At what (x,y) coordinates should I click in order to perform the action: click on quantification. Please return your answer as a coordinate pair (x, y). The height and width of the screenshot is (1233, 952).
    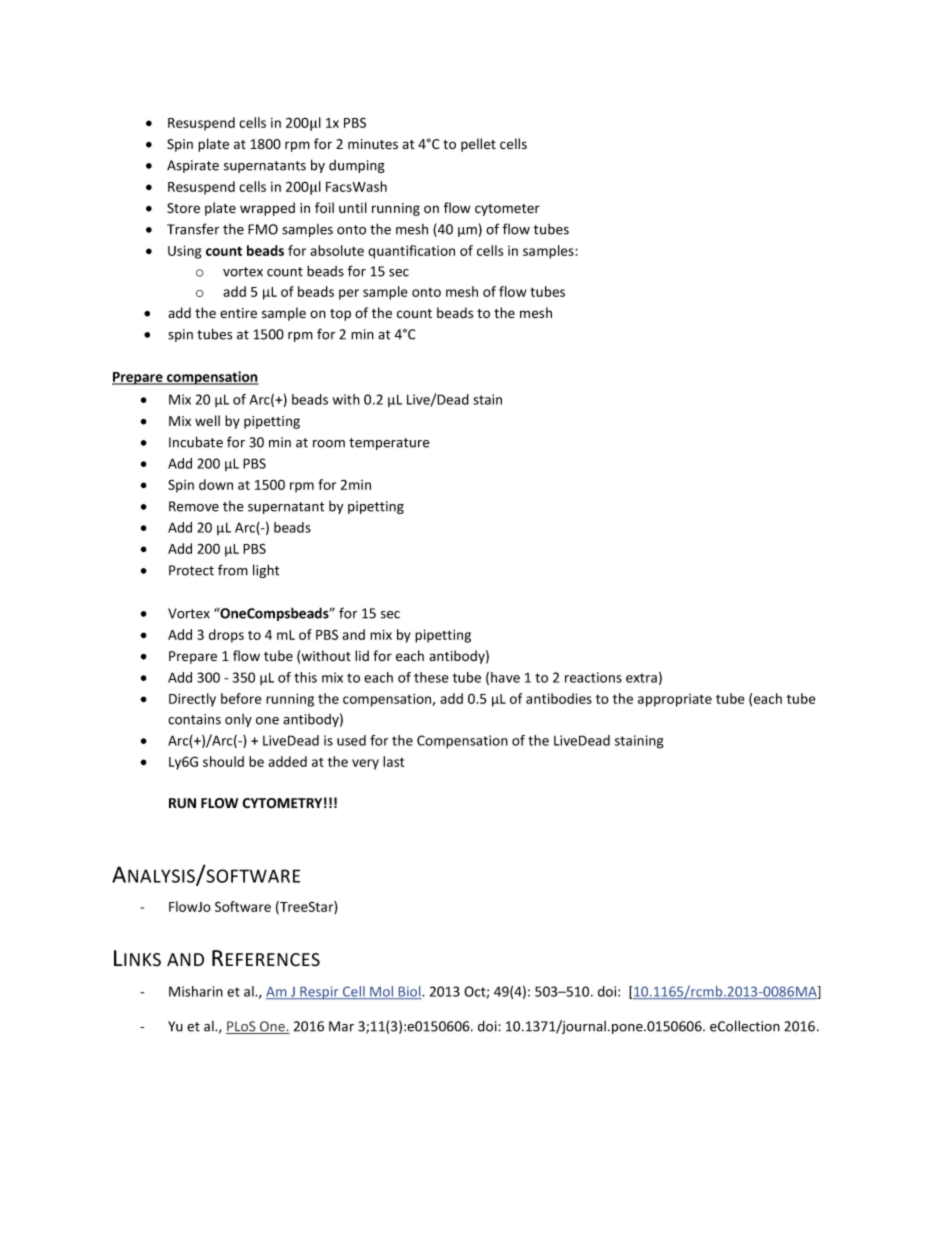
    Looking at the image, I should click on (411, 252).
